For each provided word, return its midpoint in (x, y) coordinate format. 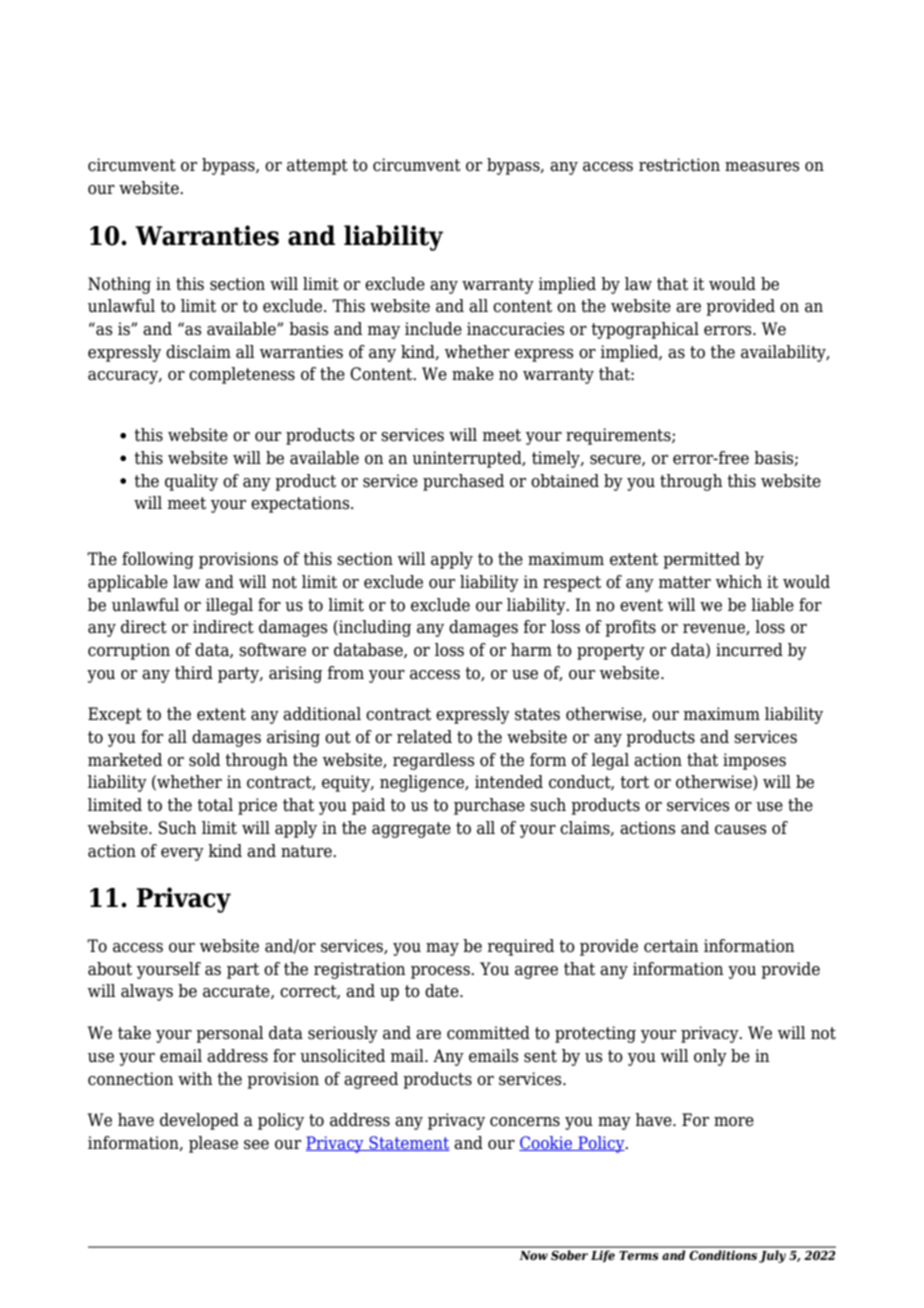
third (194, 673)
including (374, 628)
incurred (749, 650)
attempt (317, 167)
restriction (679, 165)
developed (199, 1121)
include (433, 329)
